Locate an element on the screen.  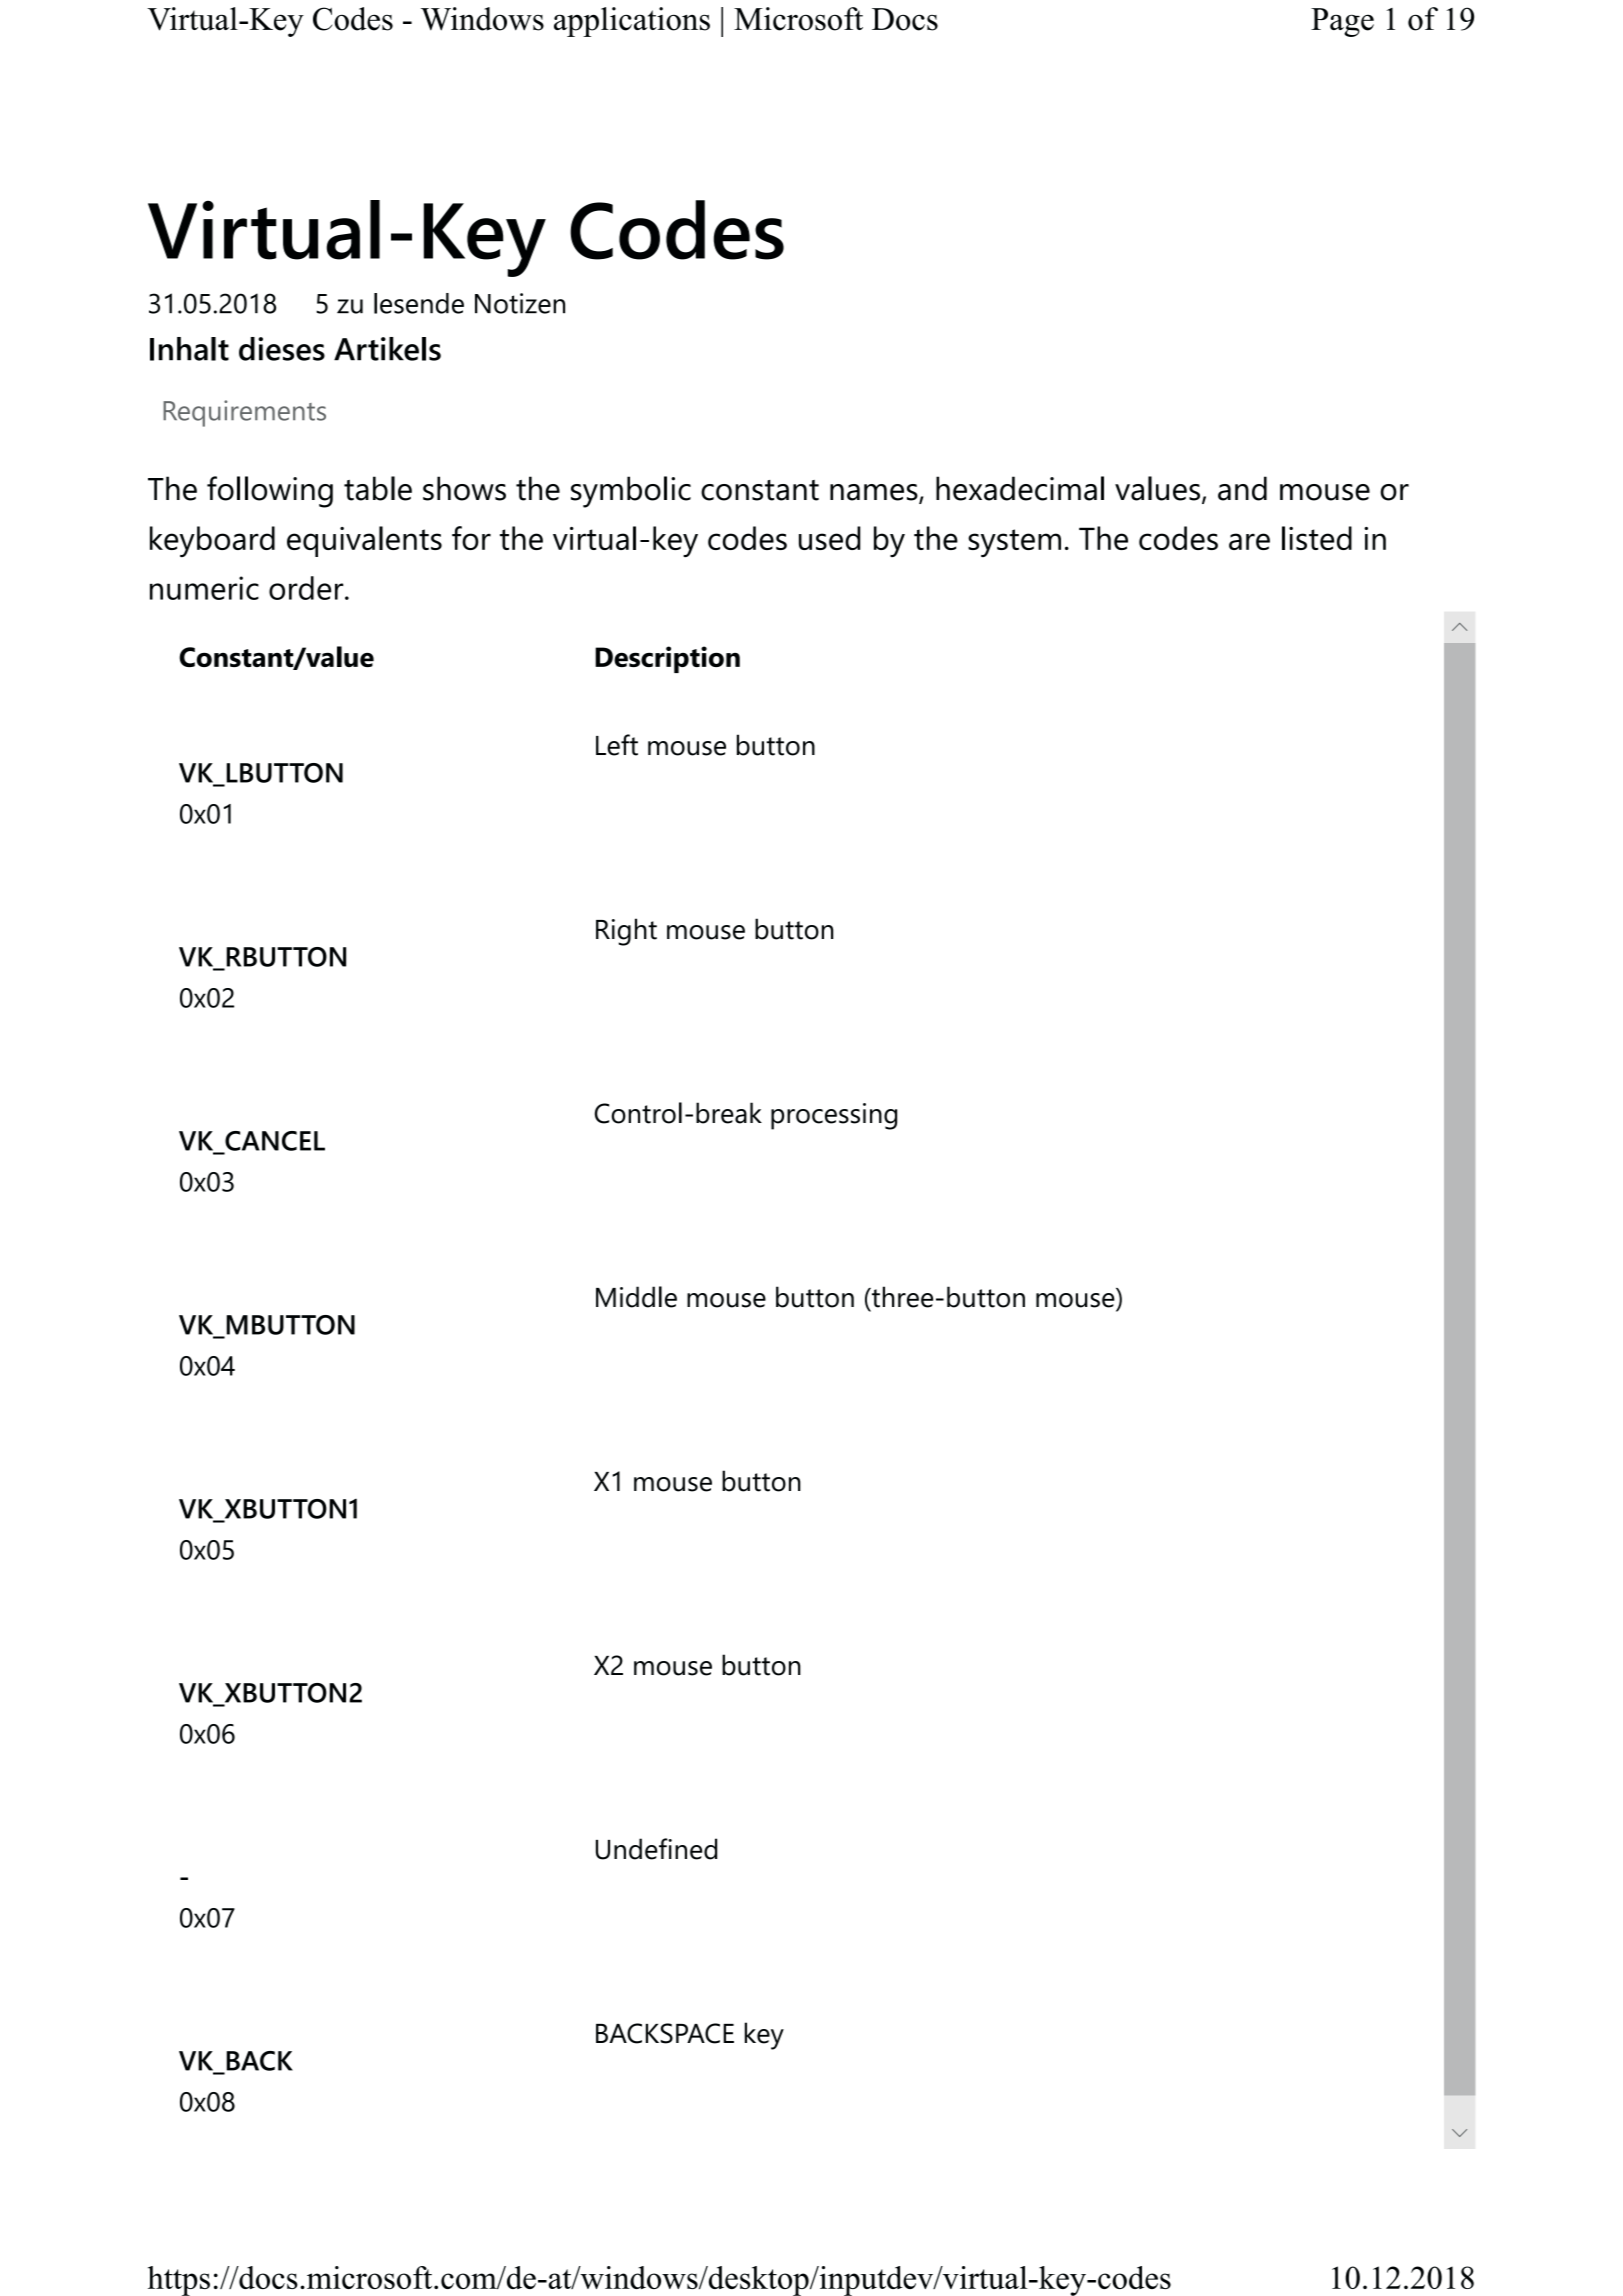
processing is located at coordinates (834, 1116).
